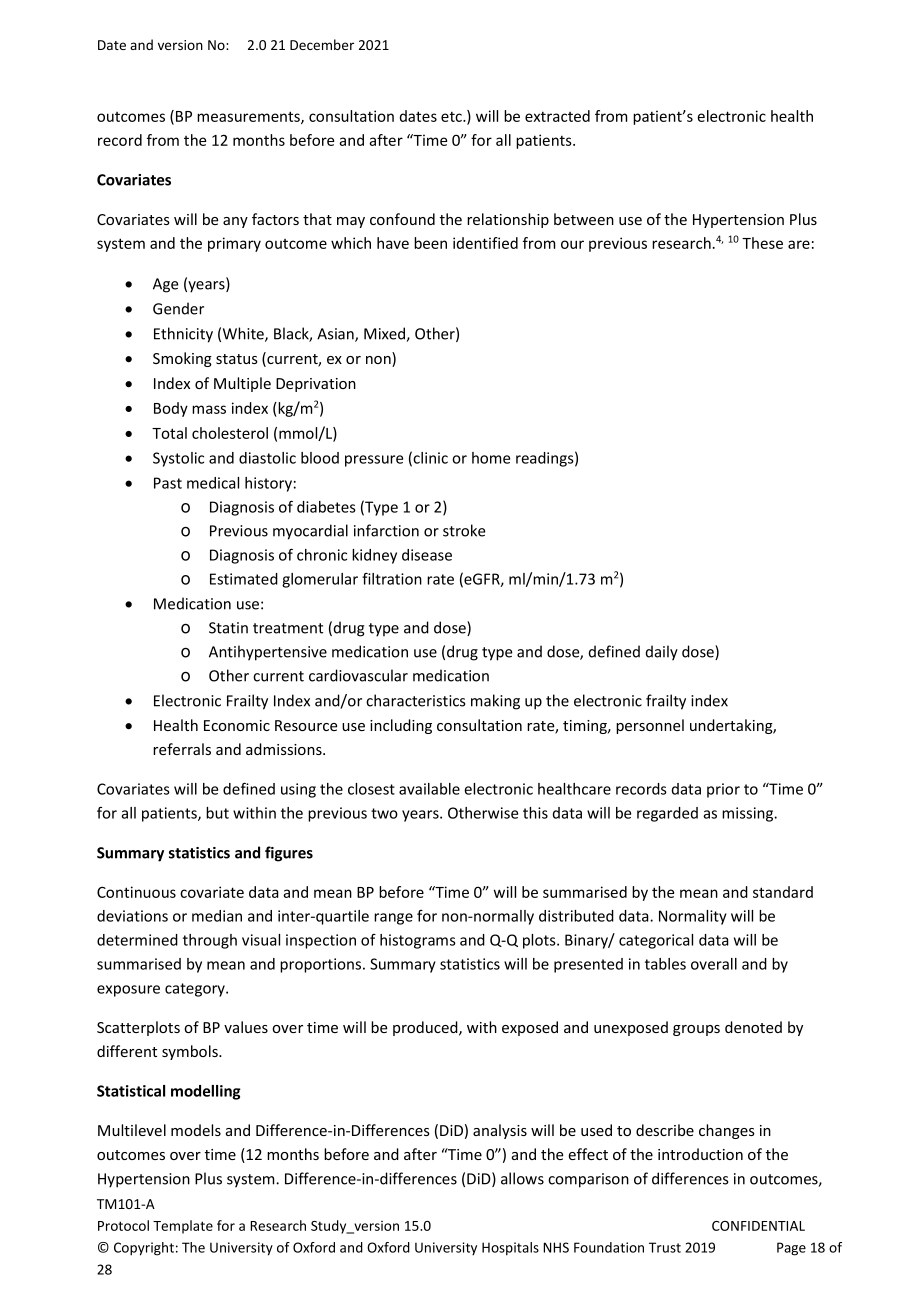 Image resolution: width=924 pixels, height=1308 pixels. Describe the element at coordinates (557, 116) in the screenshot. I see `extracted` at that location.
